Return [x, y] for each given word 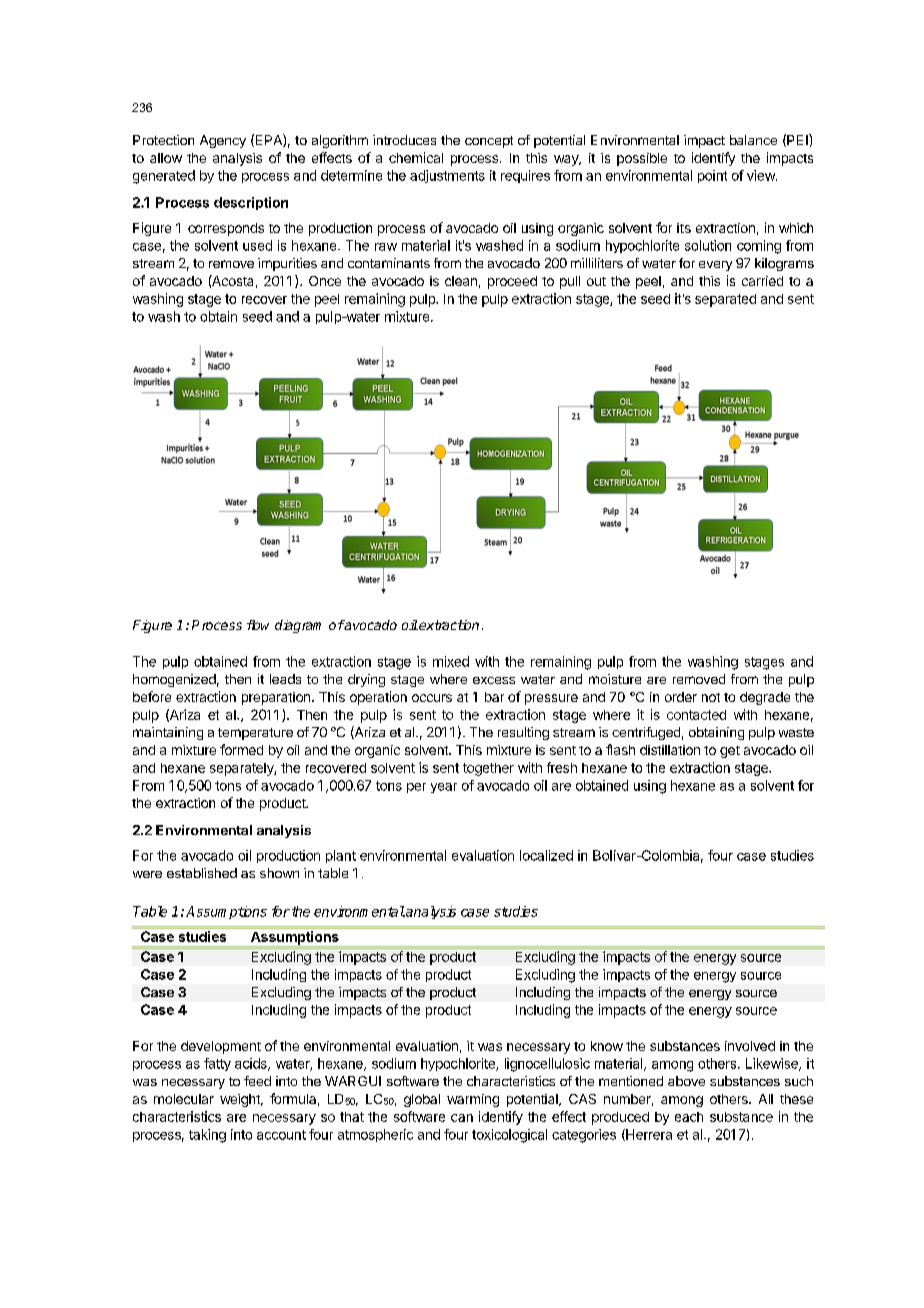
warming [473, 1100]
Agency [223, 141]
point [712, 176]
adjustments [447, 176]
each [689, 1117]
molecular [184, 1099]
